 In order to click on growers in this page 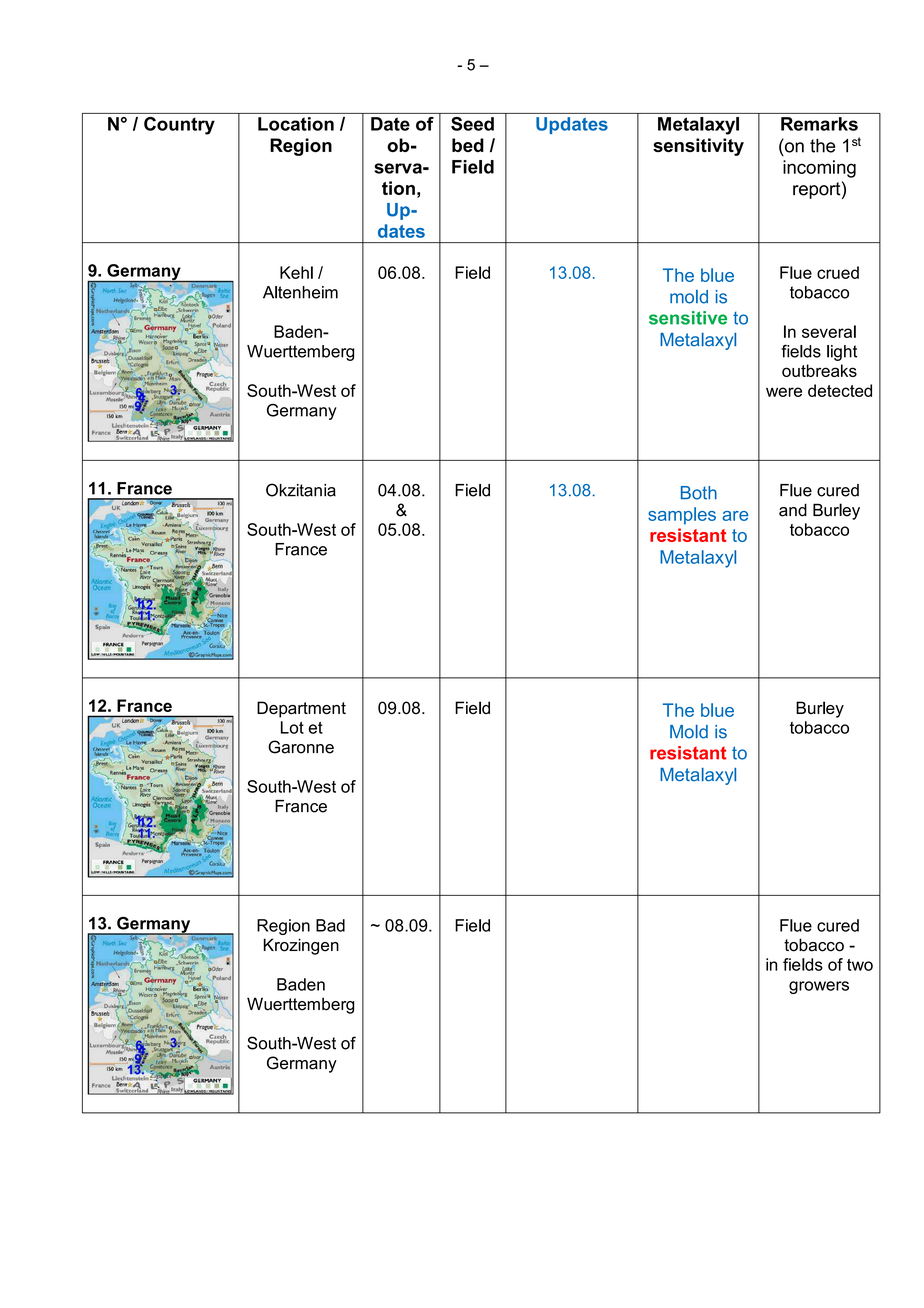, I will do `click(819, 987)`.
